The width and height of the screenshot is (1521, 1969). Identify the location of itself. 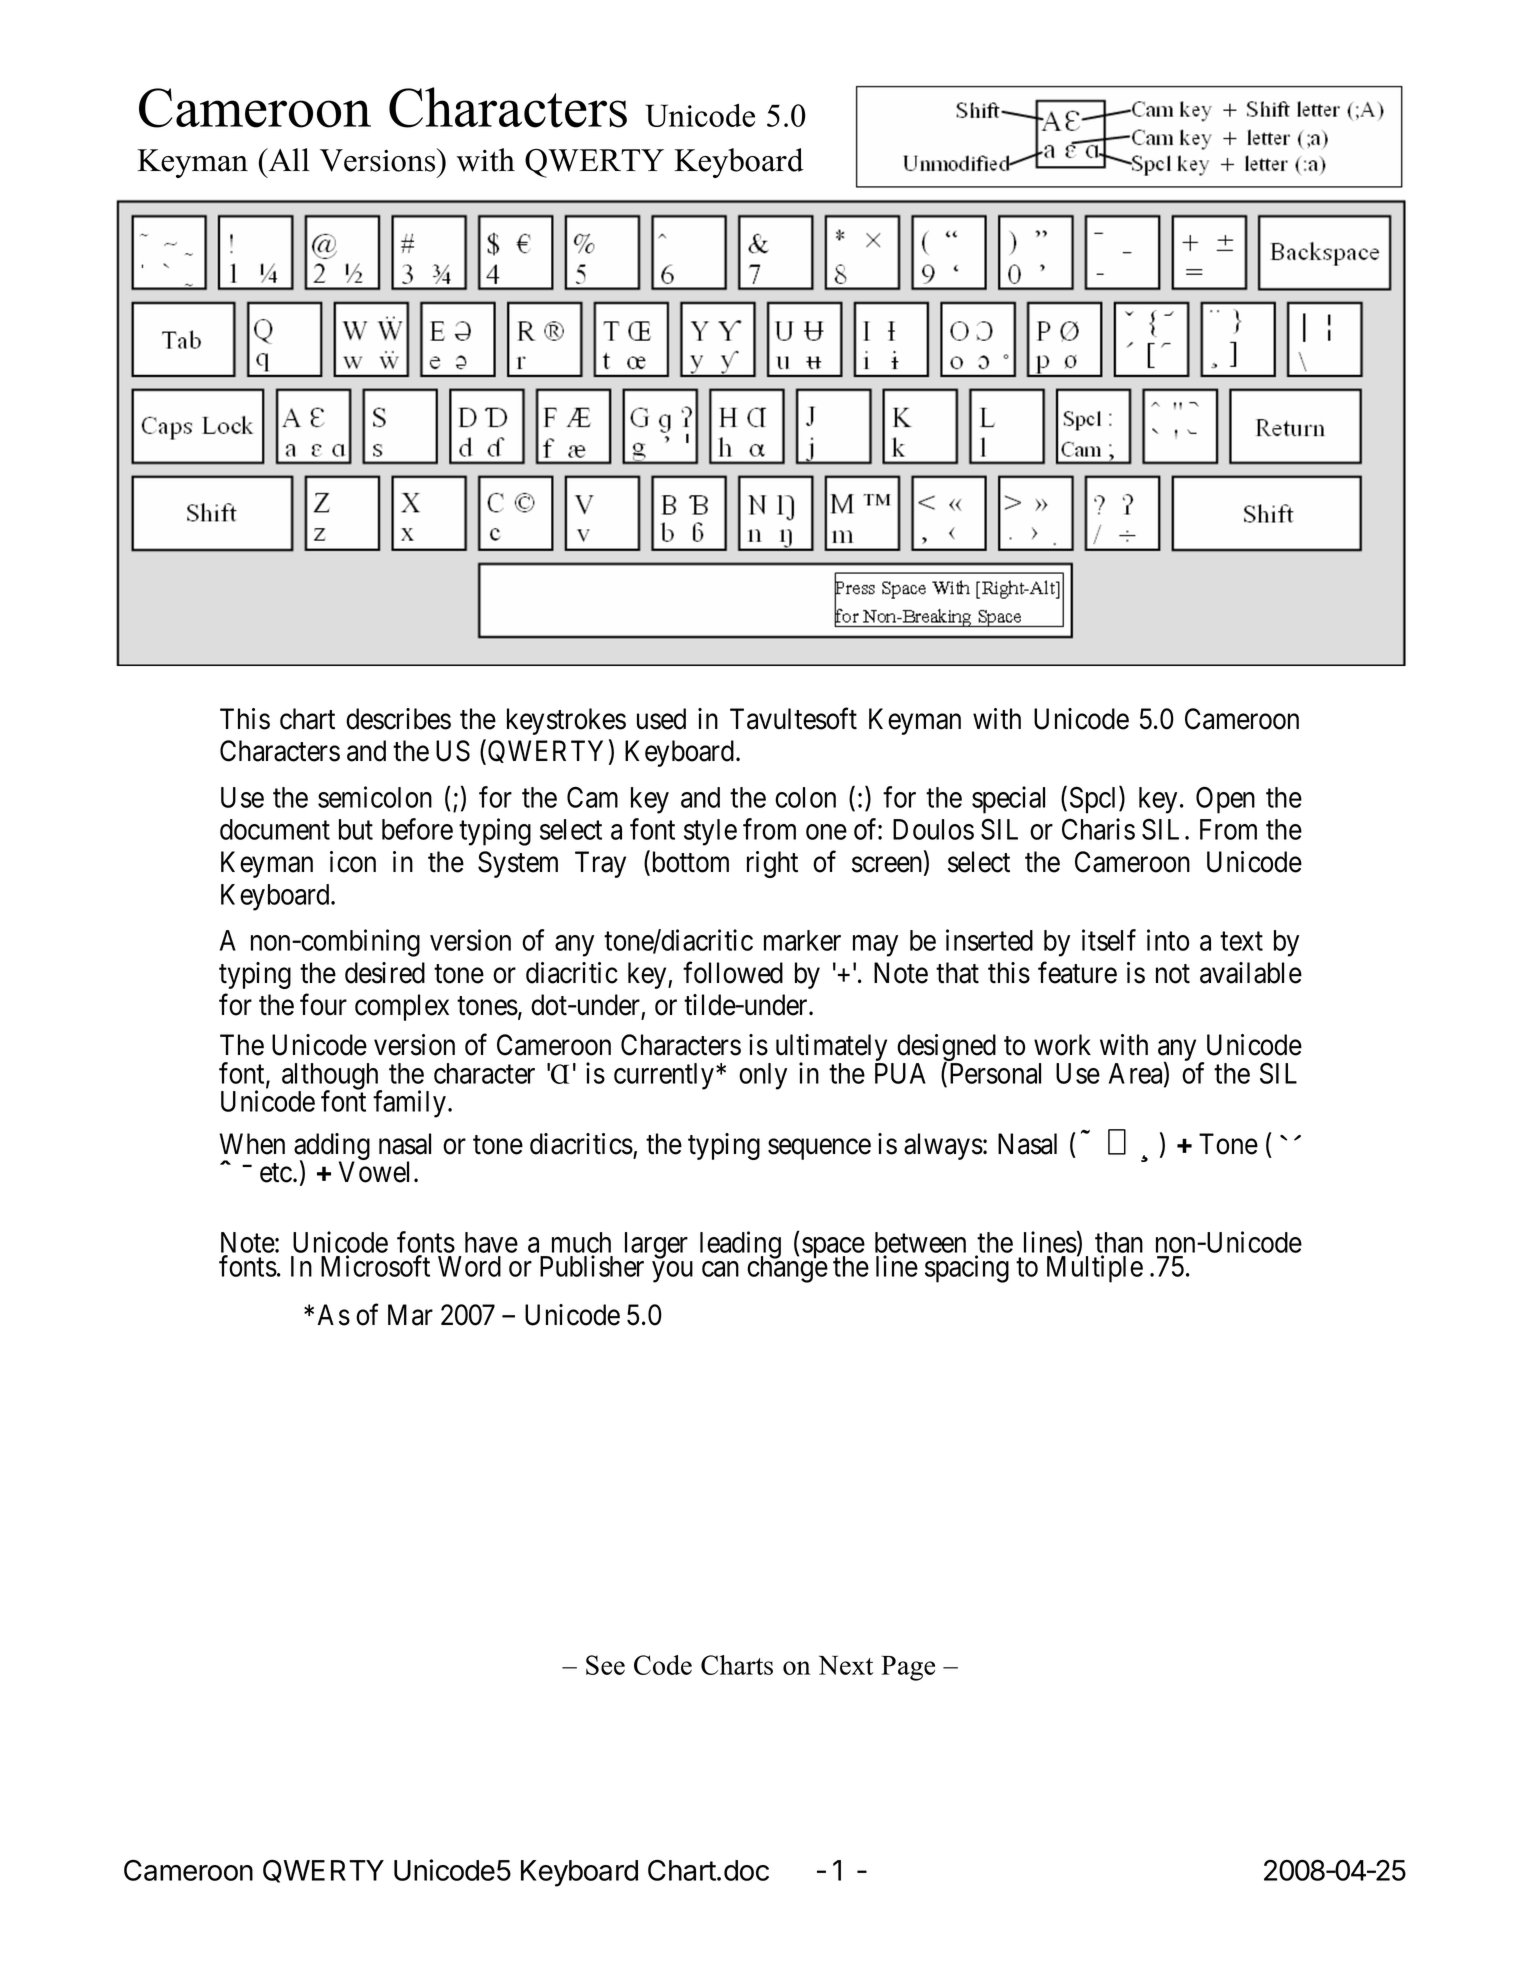
(1109, 940).
